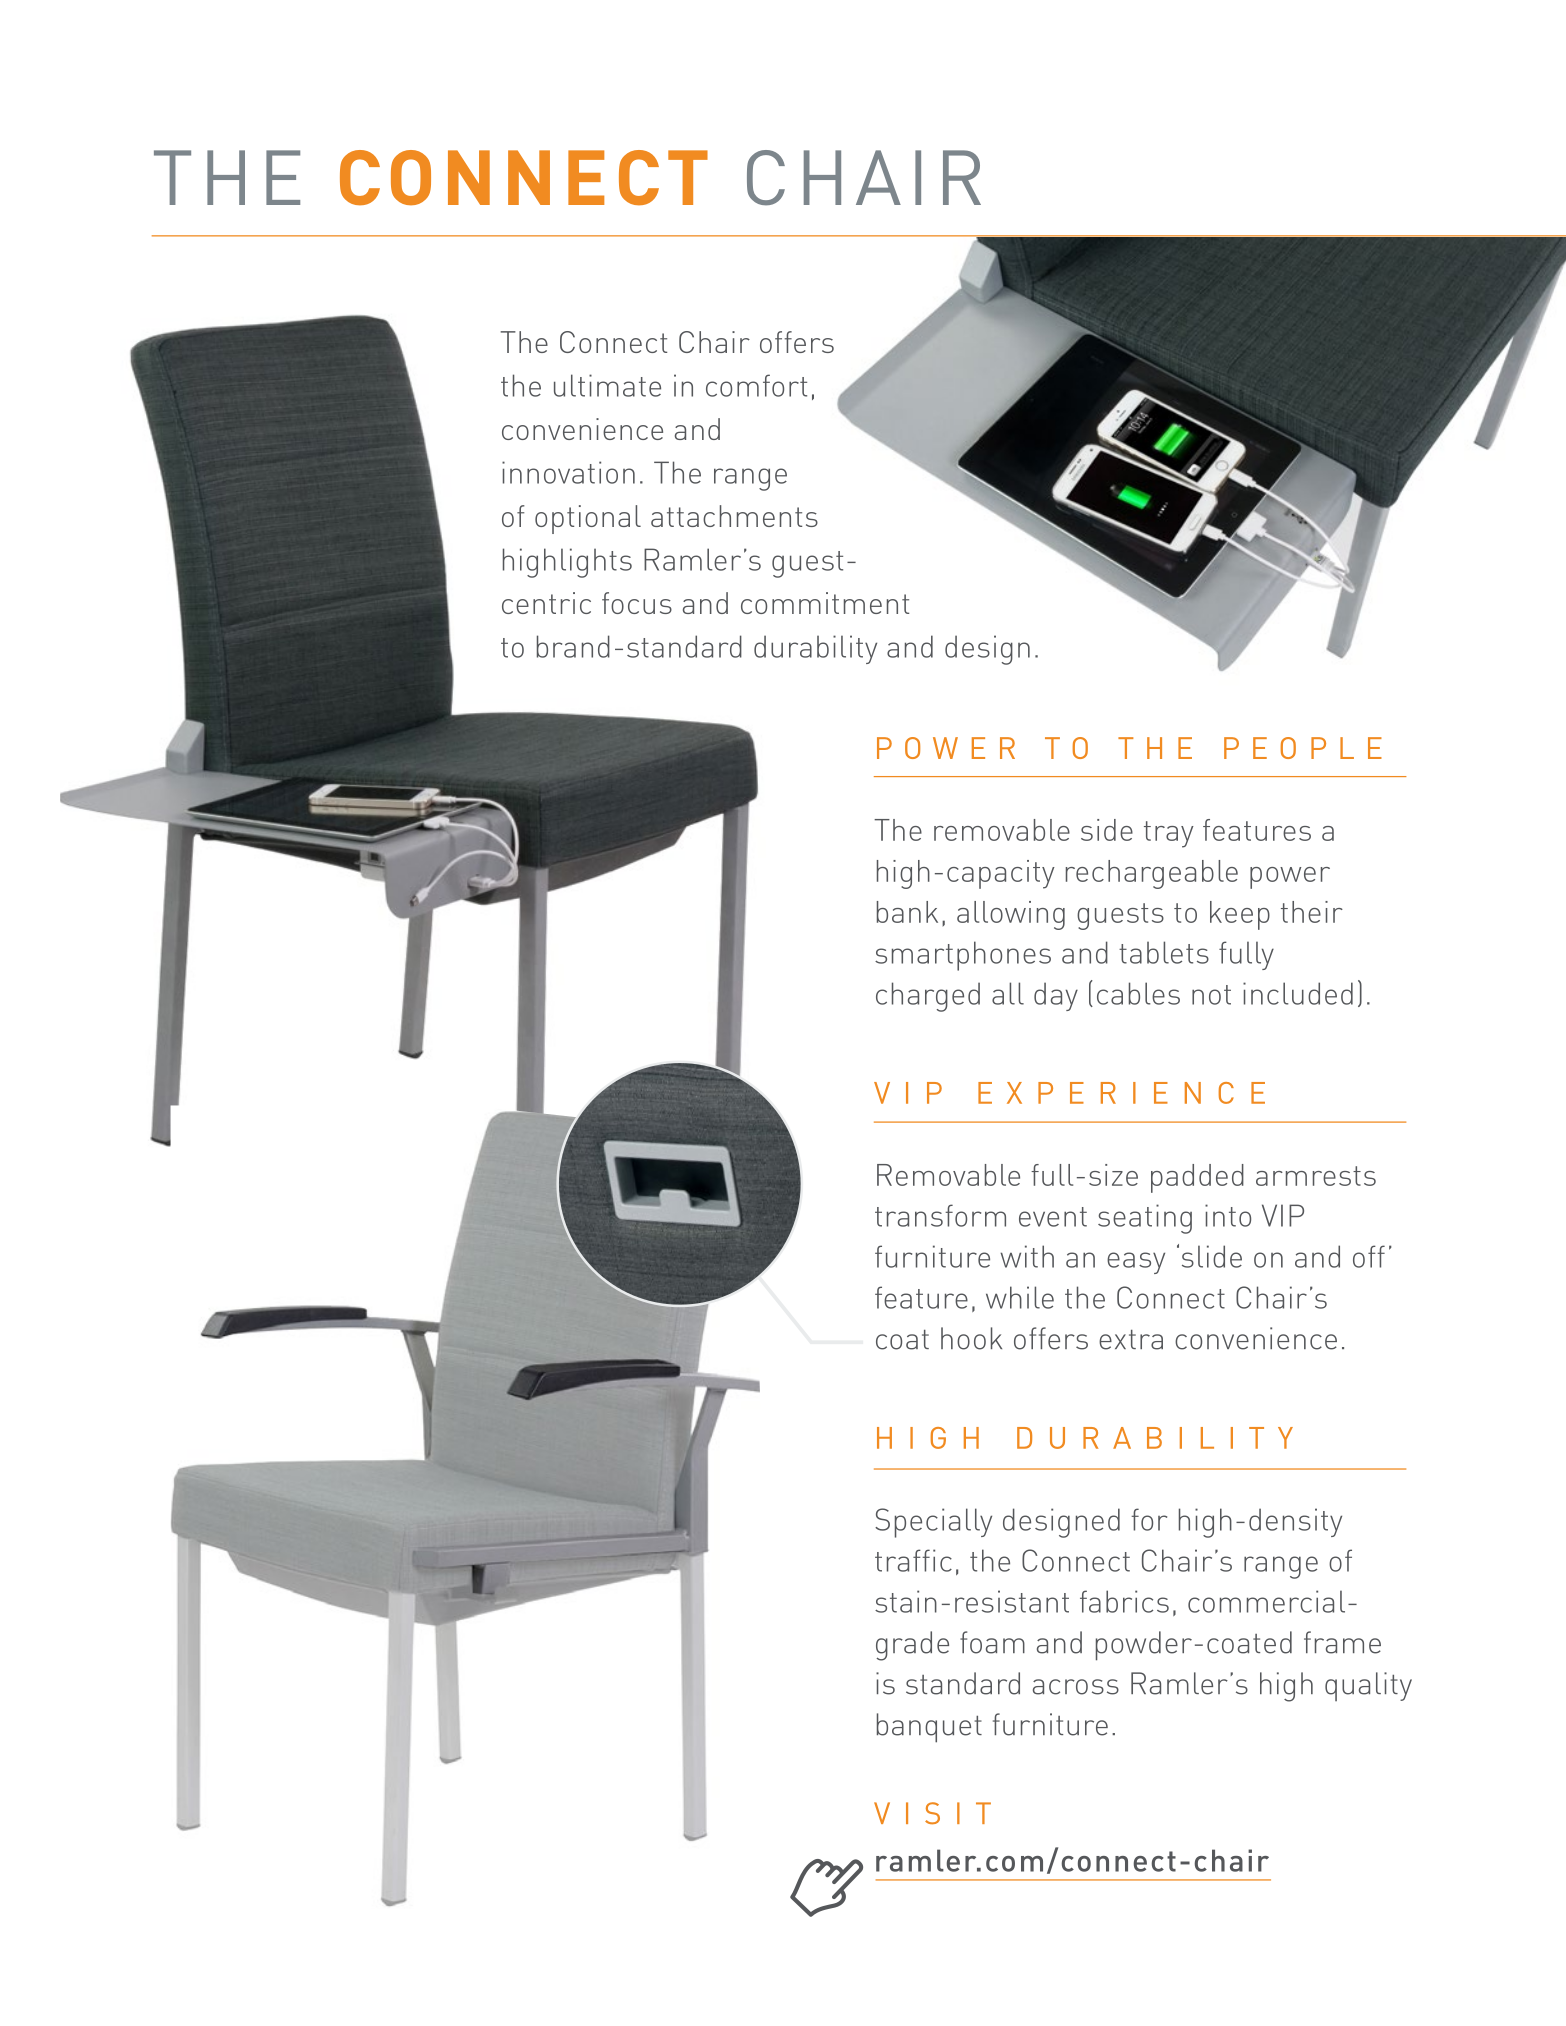  What do you see at coordinates (1303, 748) in the screenshot?
I see `PEOPLE` at bounding box center [1303, 748].
